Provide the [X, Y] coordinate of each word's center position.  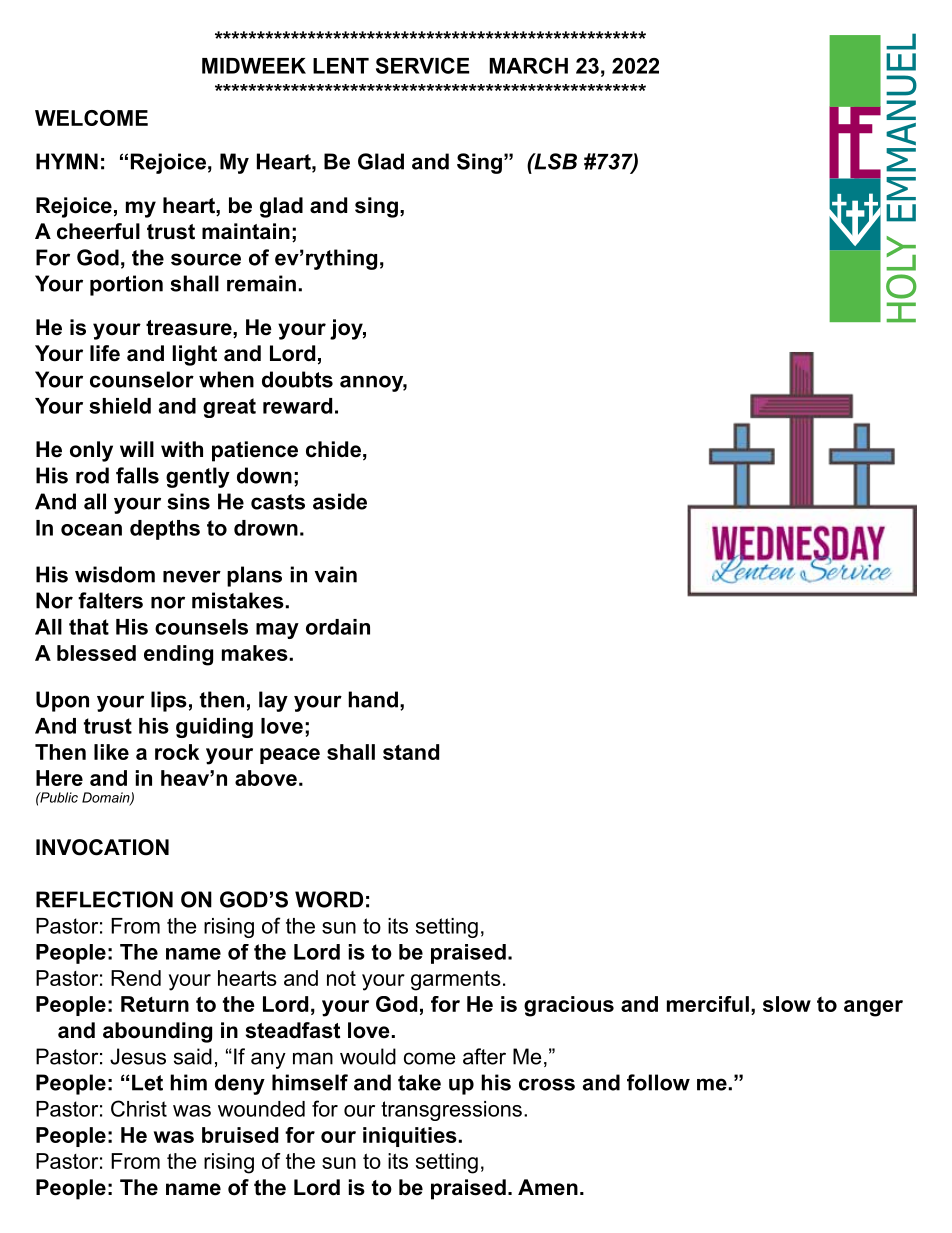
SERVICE [422, 65]
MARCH [528, 65]
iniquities [410, 1137]
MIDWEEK [254, 66]
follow [658, 1082]
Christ [139, 1108]
